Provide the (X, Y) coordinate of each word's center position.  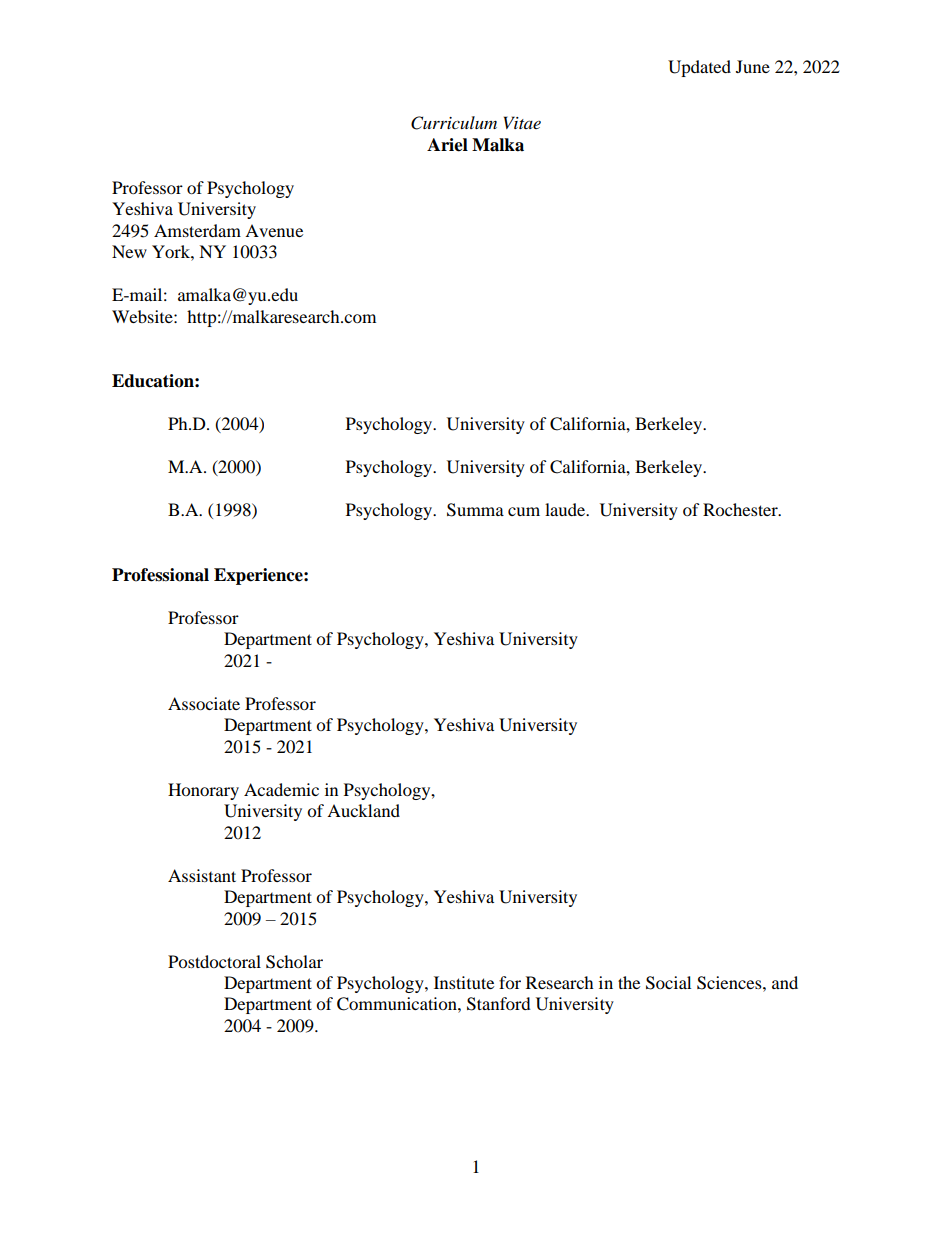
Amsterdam (197, 230)
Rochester (741, 509)
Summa (475, 510)
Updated (699, 68)
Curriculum (454, 123)
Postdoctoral (214, 961)
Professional (160, 575)
